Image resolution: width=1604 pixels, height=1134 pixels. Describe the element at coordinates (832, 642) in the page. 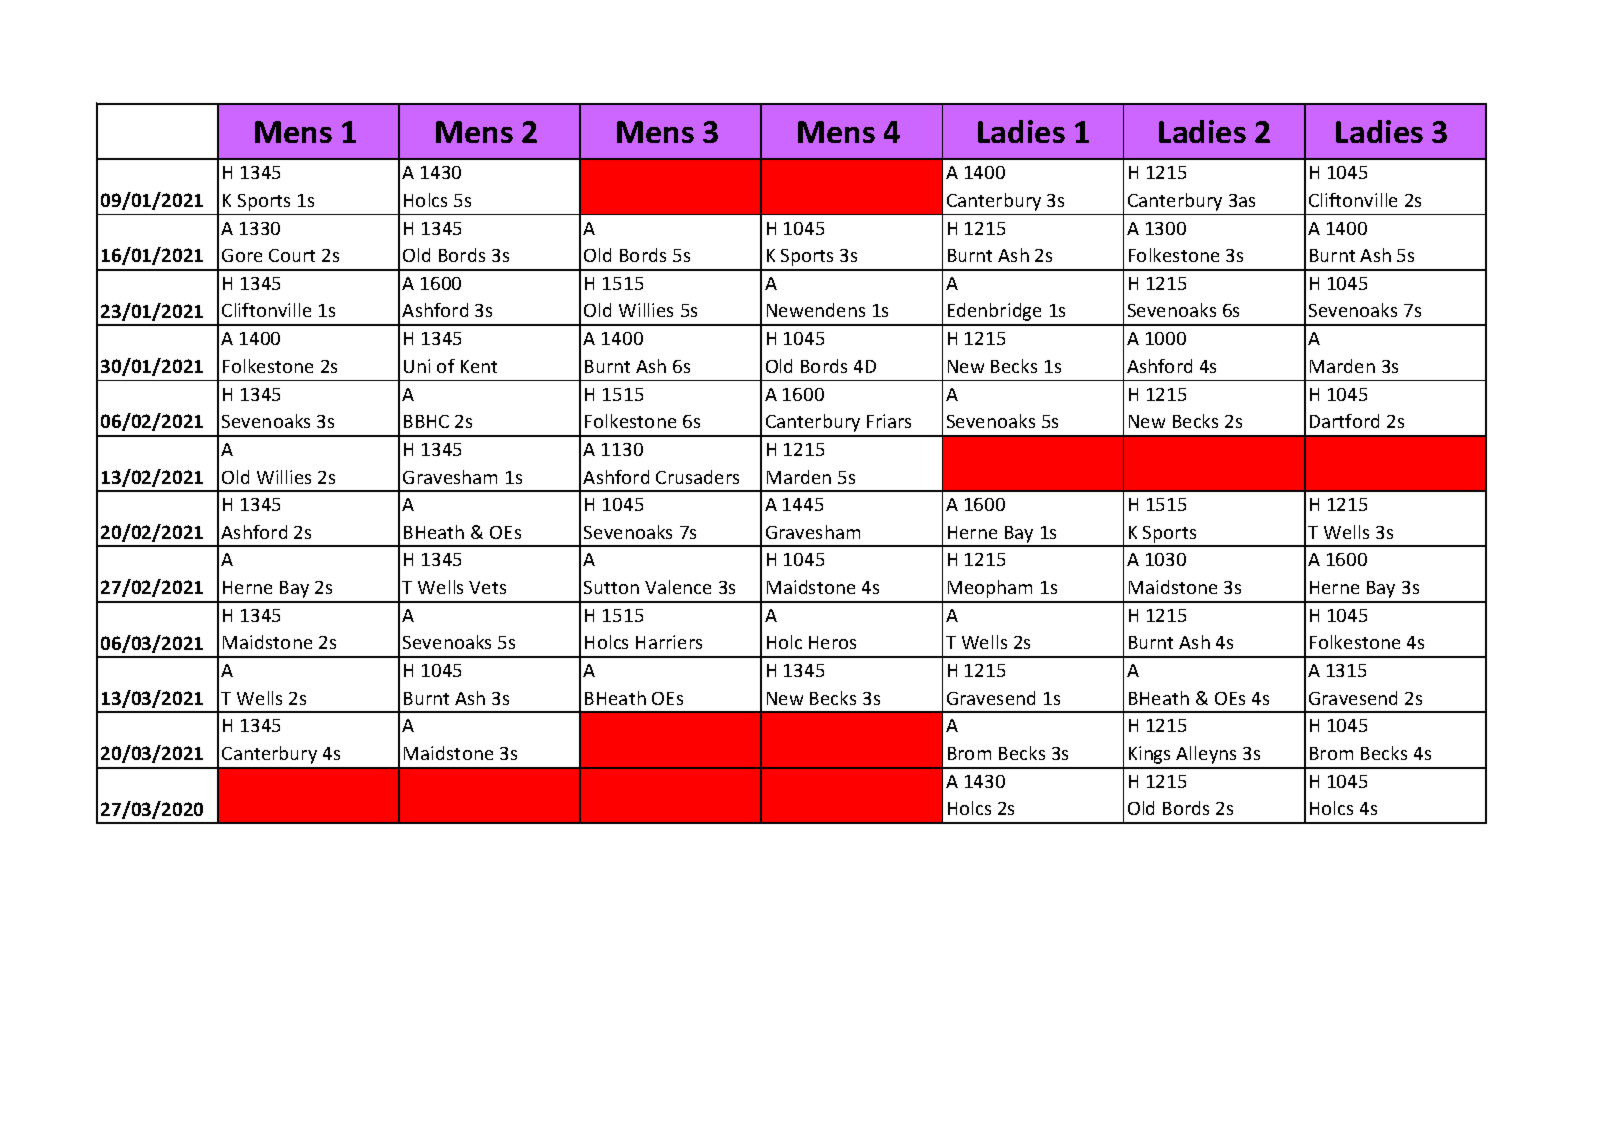

I see `Heros` at that location.
